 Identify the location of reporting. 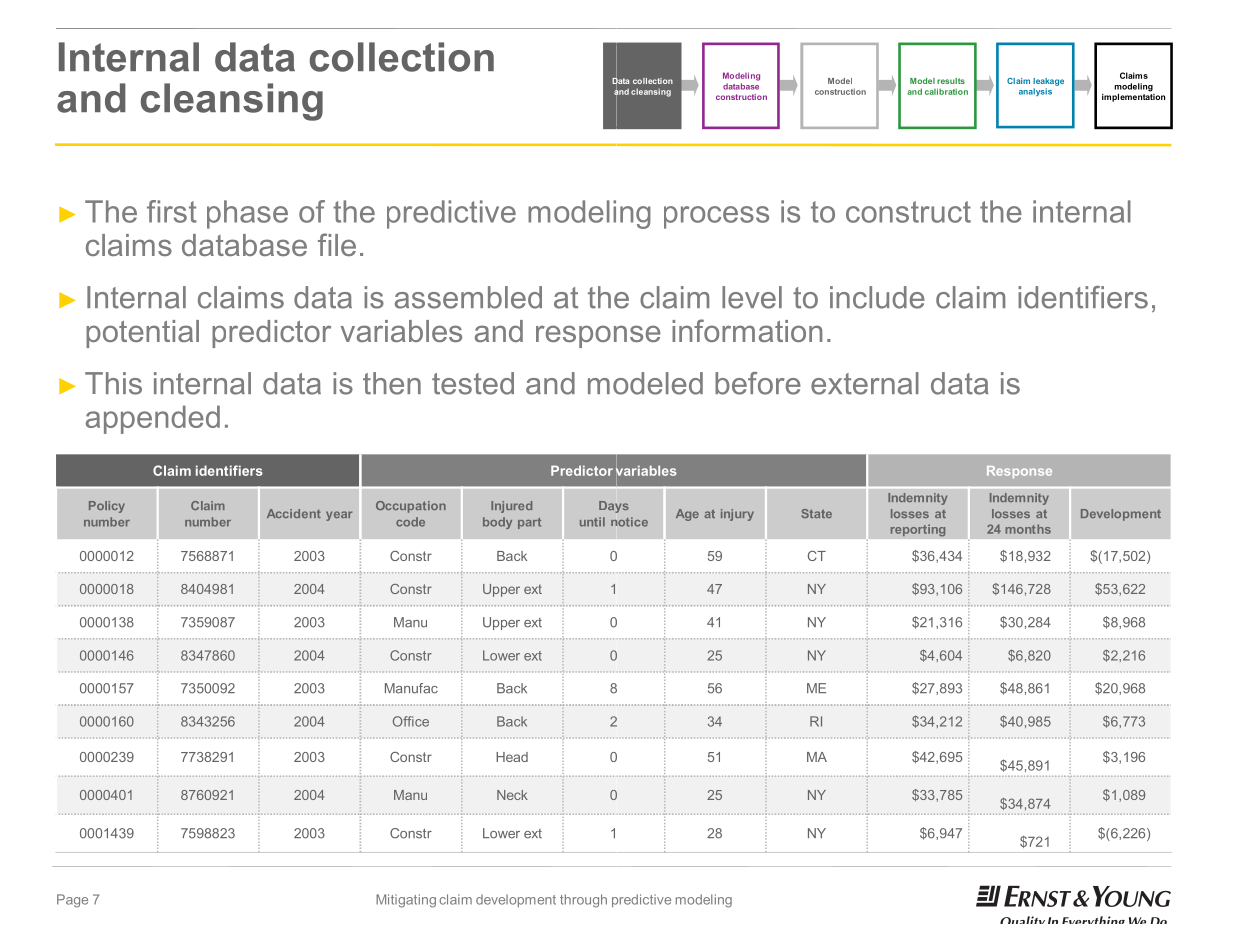
(918, 530).
